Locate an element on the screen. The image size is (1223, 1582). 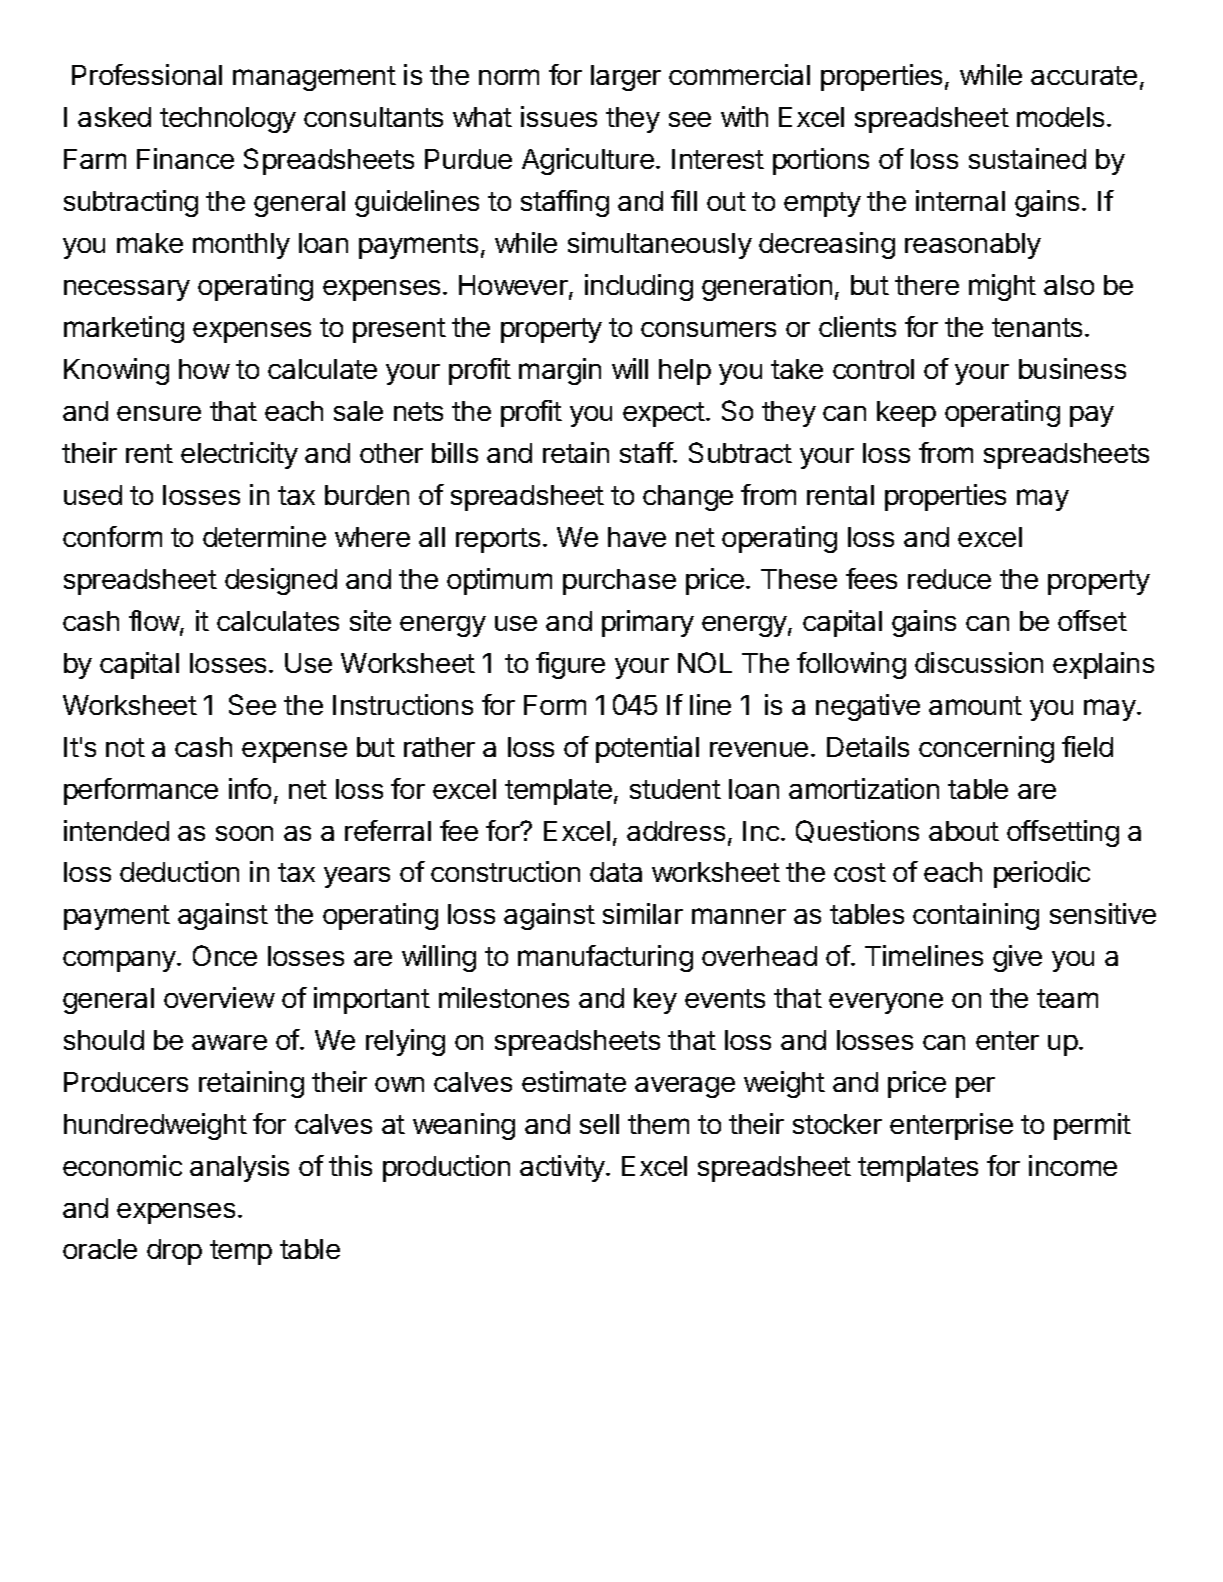
models is located at coordinates (1060, 117).
